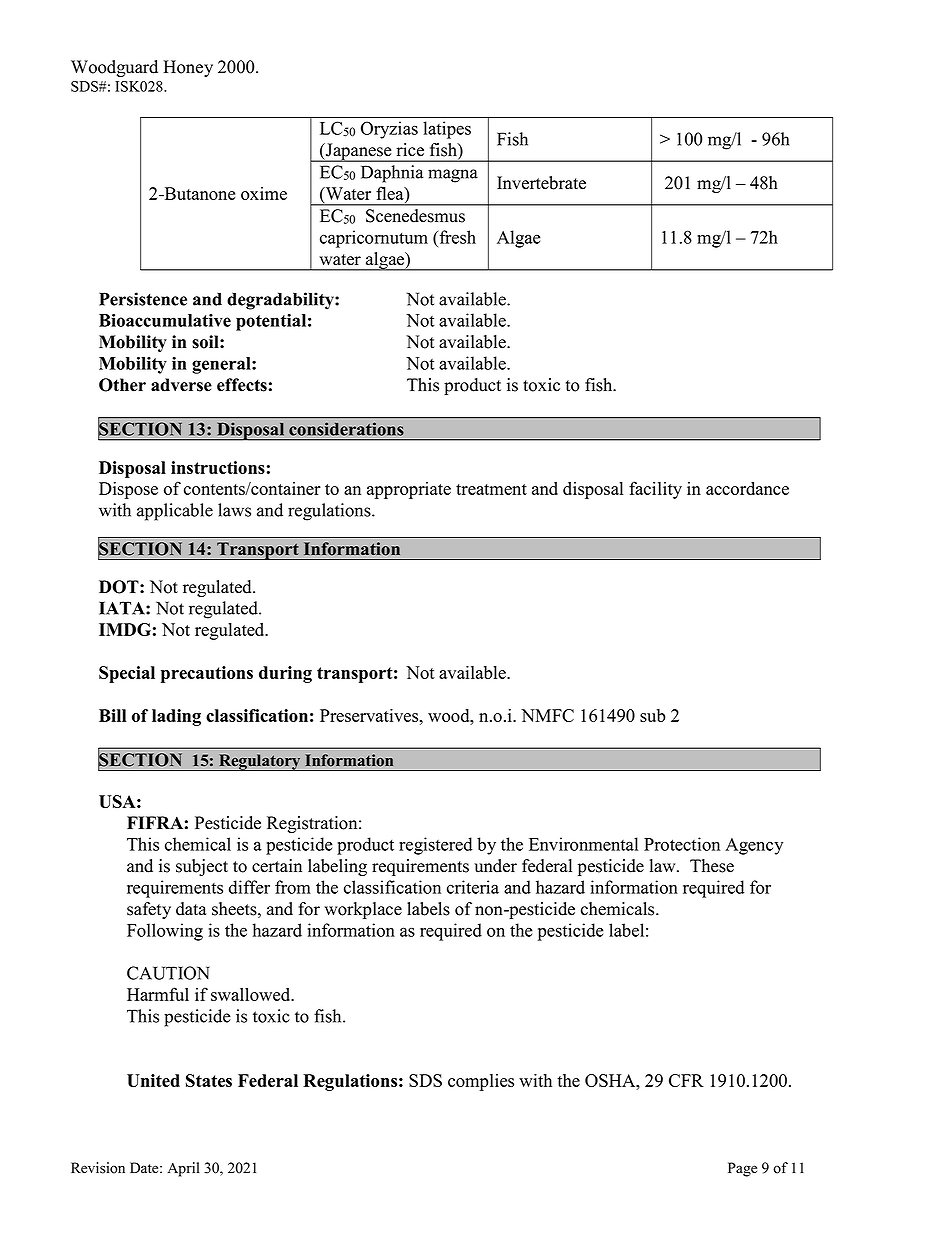 This screenshot has height=1233, width=952. Describe the element at coordinates (183, 1169) in the screenshot. I see `April` at that location.
